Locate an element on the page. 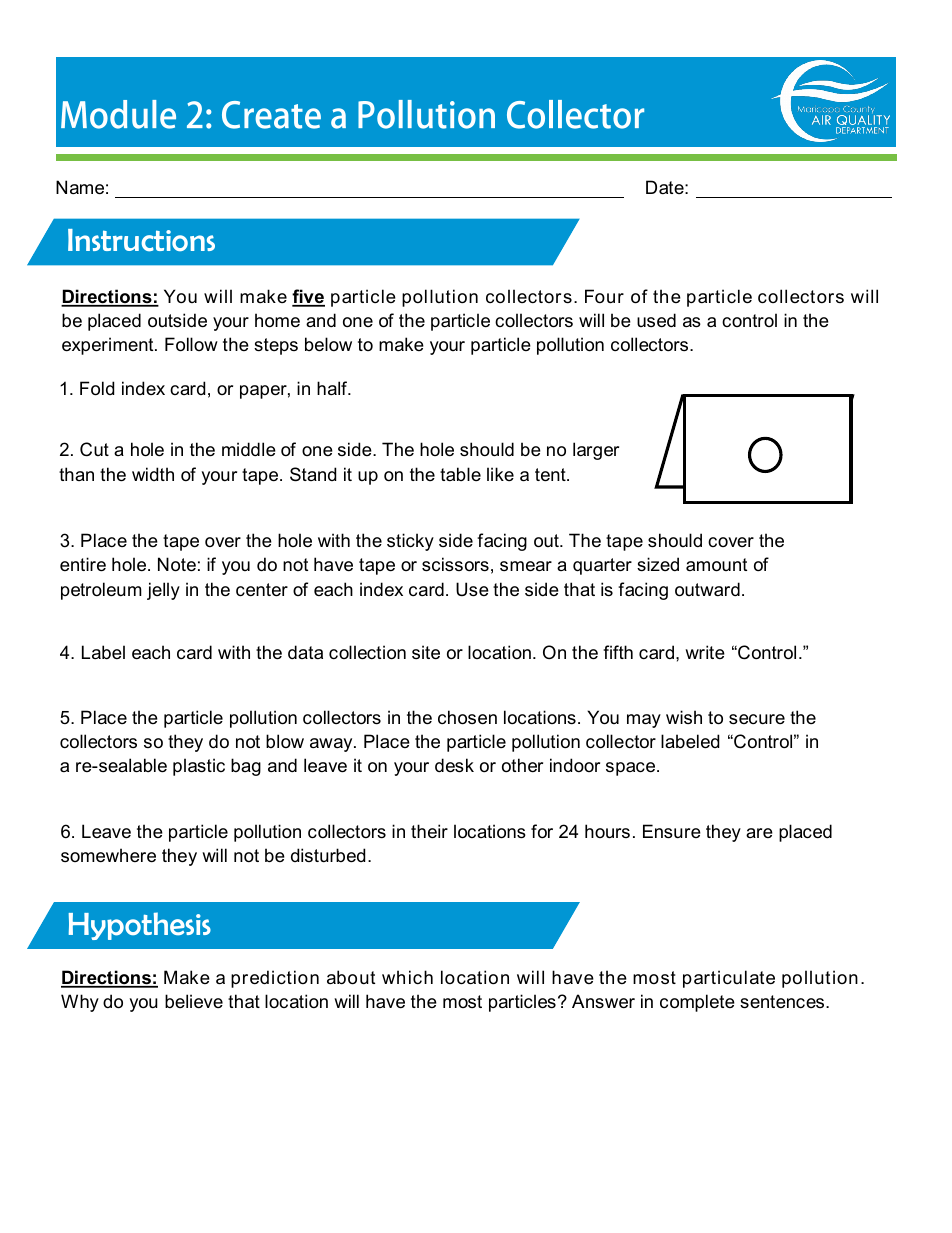 This image has height=1233, width=952. write is located at coordinates (705, 652).
